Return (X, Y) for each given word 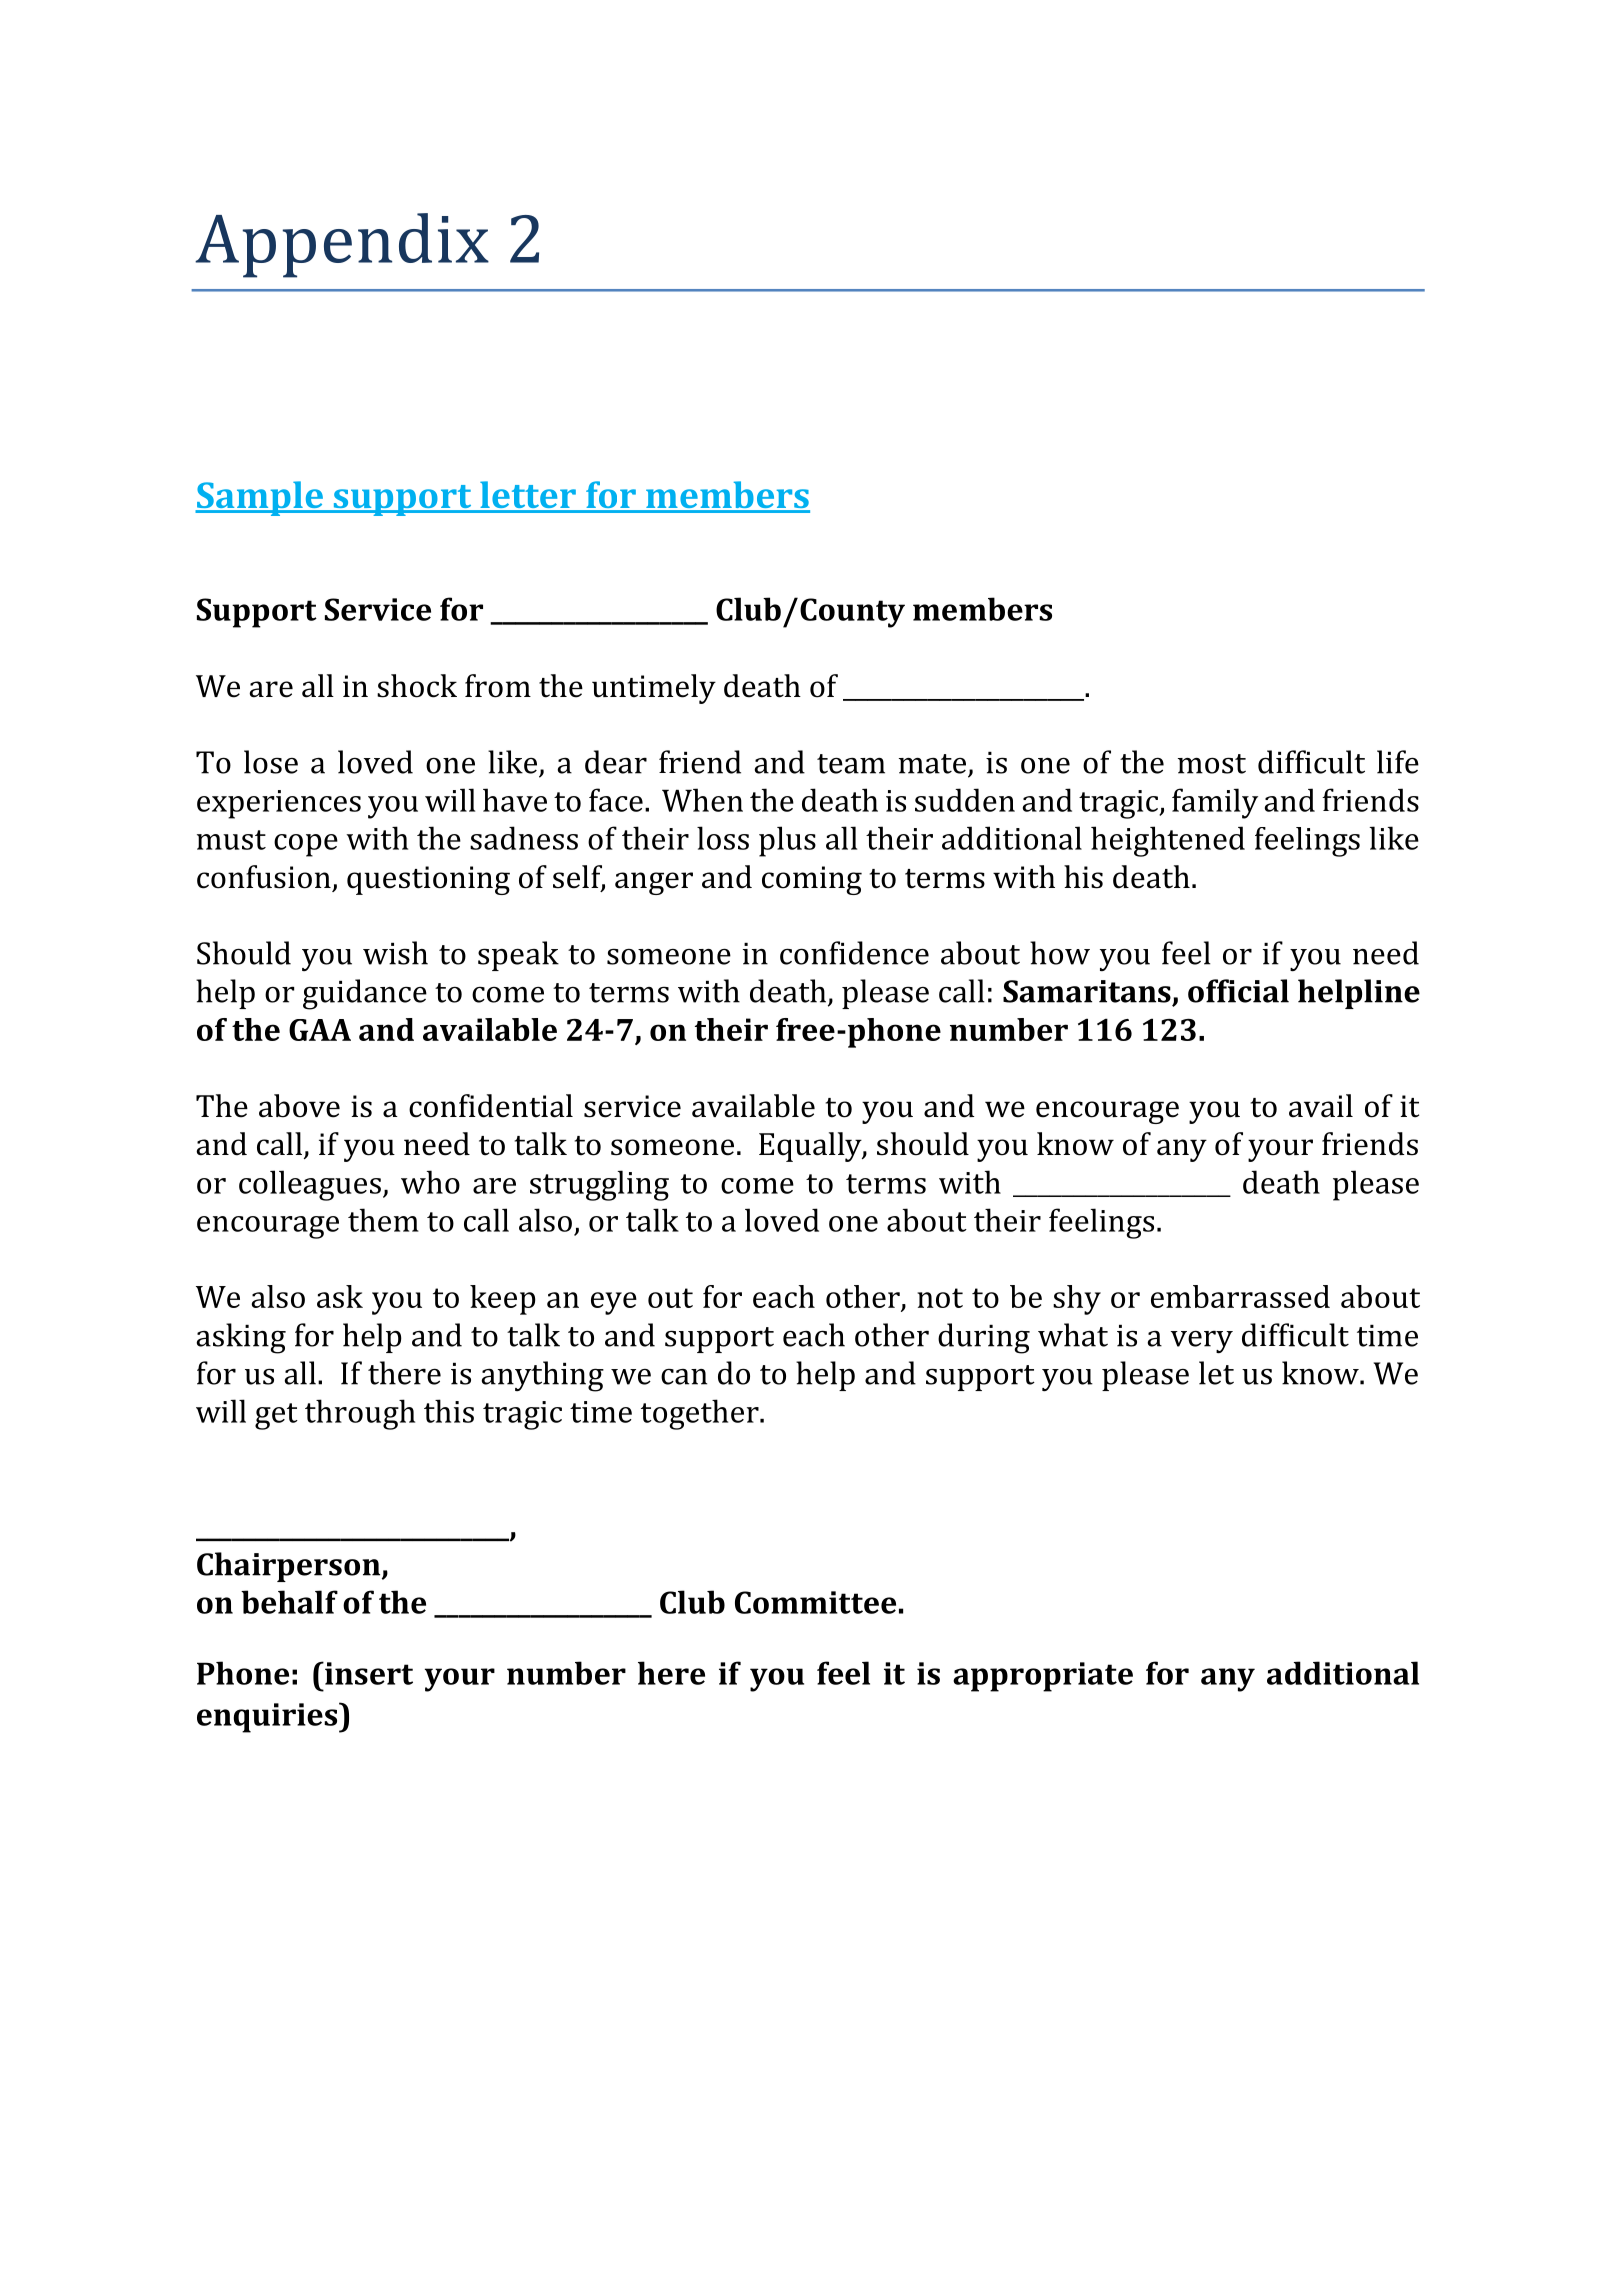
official (1238, 991)
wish (395, 953)
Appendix (342, 245)
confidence (854, 953)
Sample (260, 498)
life (1398, 762)
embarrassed (1240, 1296)
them (383, 1220)
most (1212, 764)
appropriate (1043, 1677)
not (940, 1298)
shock (417, 686)
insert (368, 1673)
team (851, 764)
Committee (815, 1602)
